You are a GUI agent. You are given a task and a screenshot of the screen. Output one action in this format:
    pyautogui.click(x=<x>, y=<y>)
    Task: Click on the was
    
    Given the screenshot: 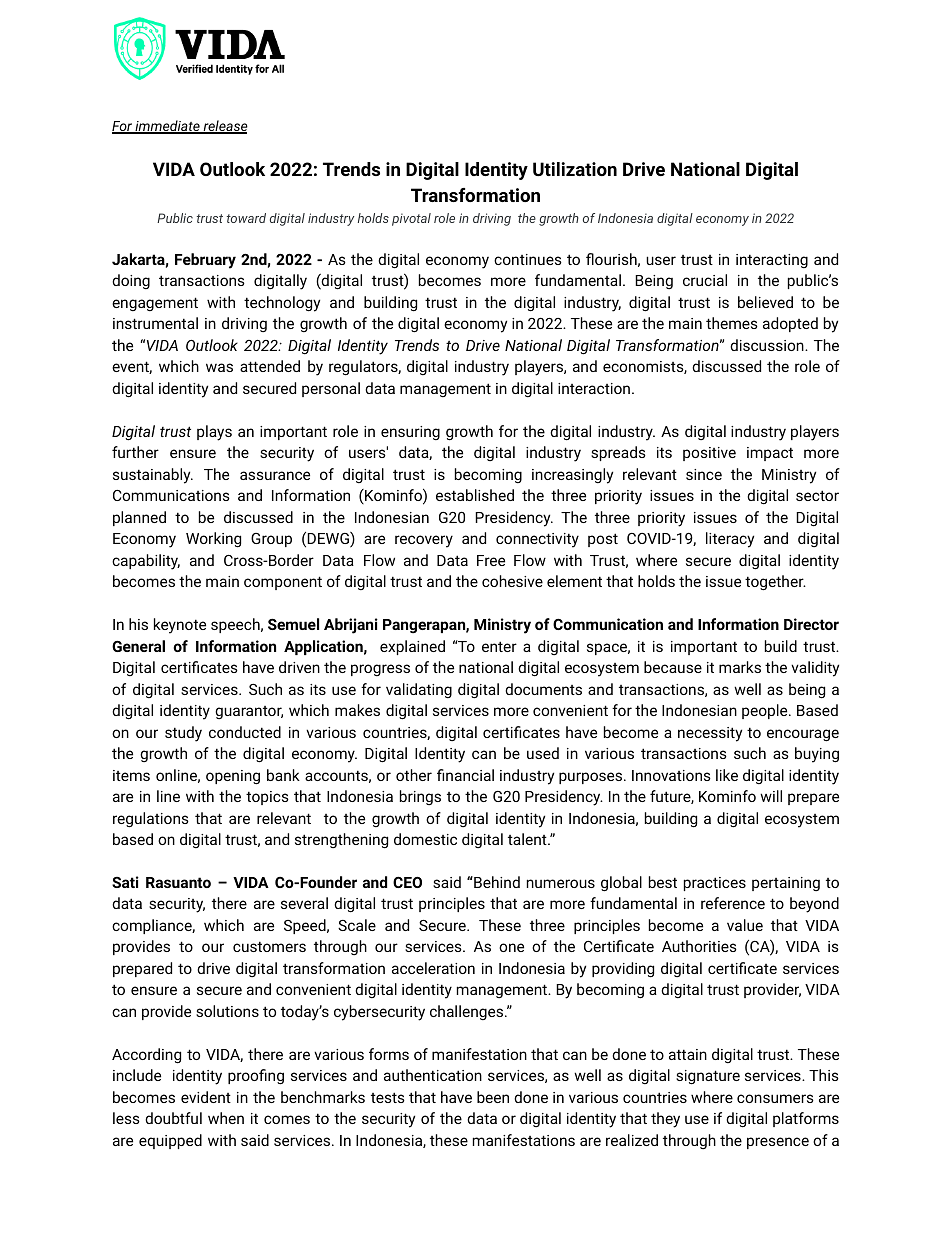 What is the action you would take?
    pyautogui.click(x=219, y=367)
